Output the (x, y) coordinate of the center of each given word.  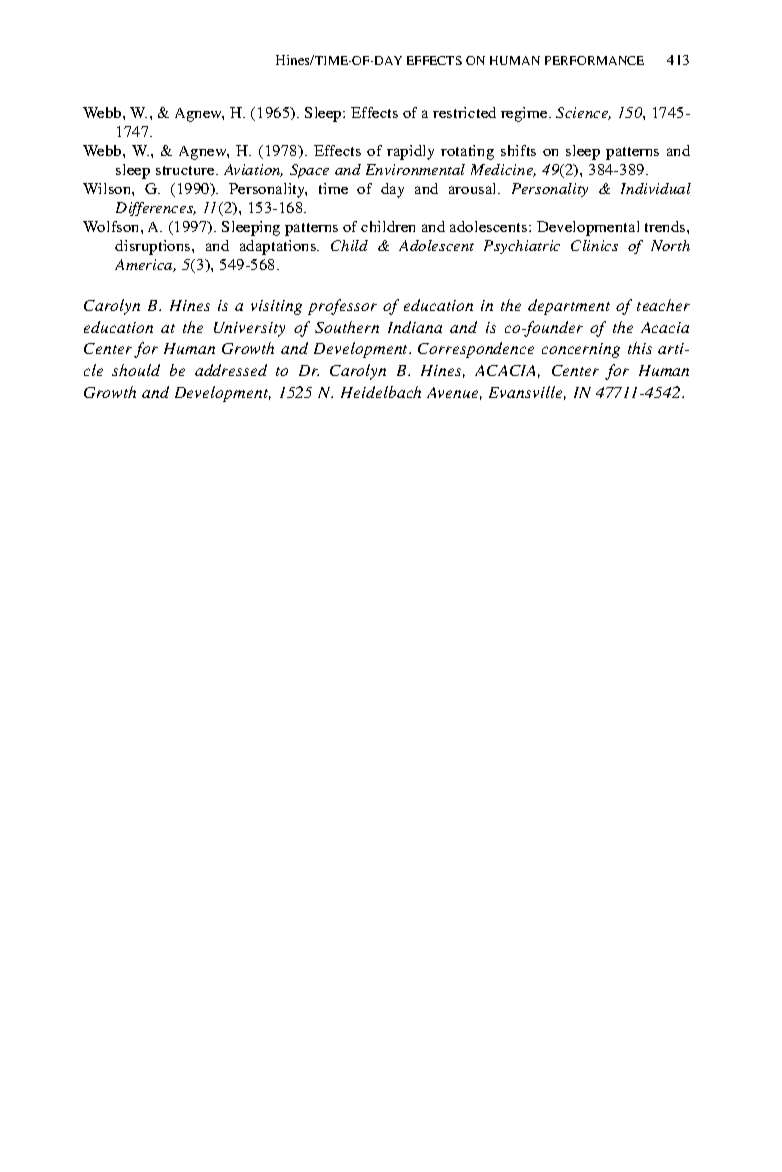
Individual (656, 188)
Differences (156, 209)
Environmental (415, 169)
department (569, 307)
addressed (231, 370)
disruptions (154, 247)
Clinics (594, 245)
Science (583, 113)
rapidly (410, 152)
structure (186, 170)
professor (342, 307)
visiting (276, 307)
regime (525, 114)
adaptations (279, 247)
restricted (464, 112)
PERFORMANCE (594, 60)
